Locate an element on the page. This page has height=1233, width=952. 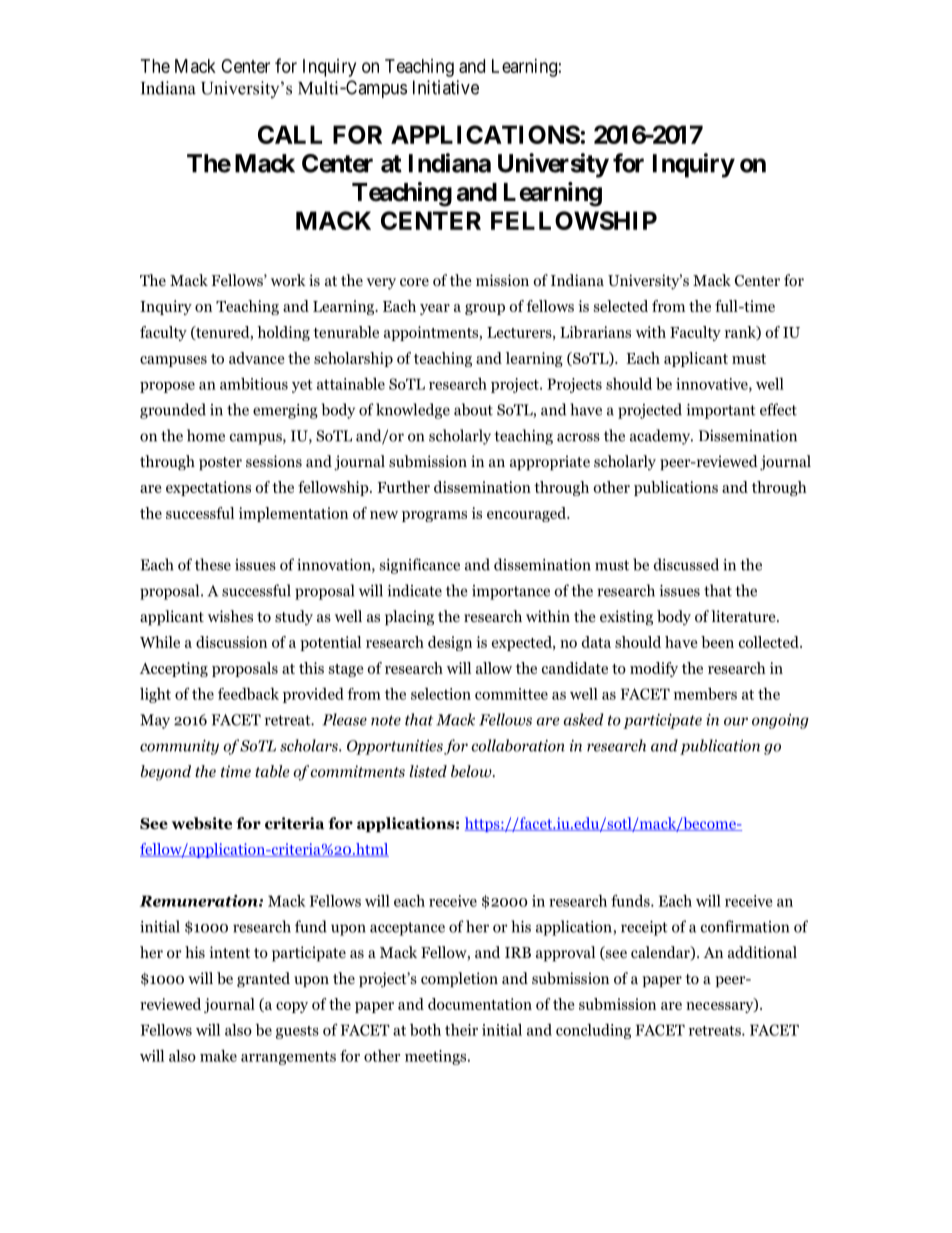
expectations is located at coordinates (208, 488).
